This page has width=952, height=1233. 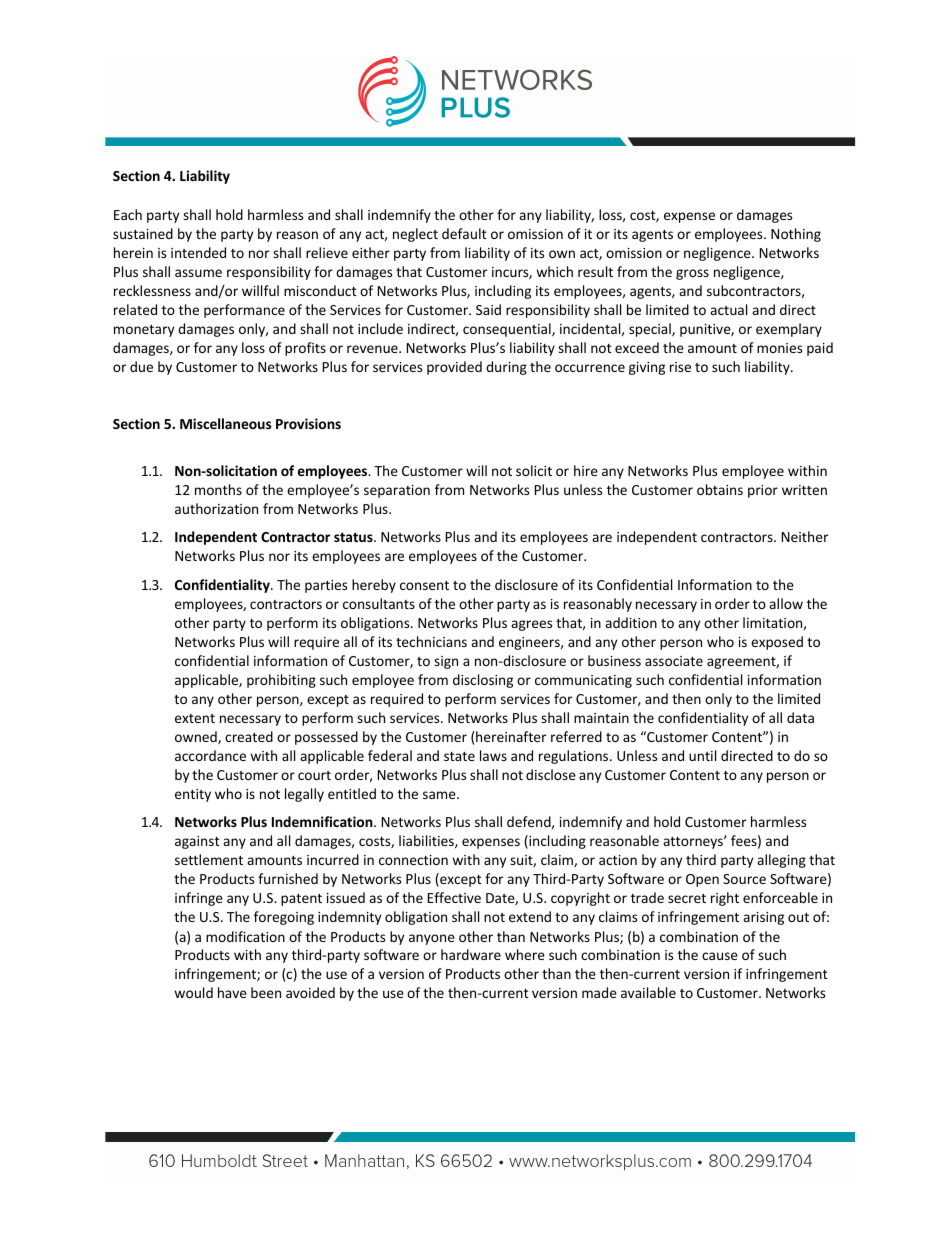 What do you see at coordinates (483, 681) in the page?
I see `disclosing` at bounding box center [483, 681].
